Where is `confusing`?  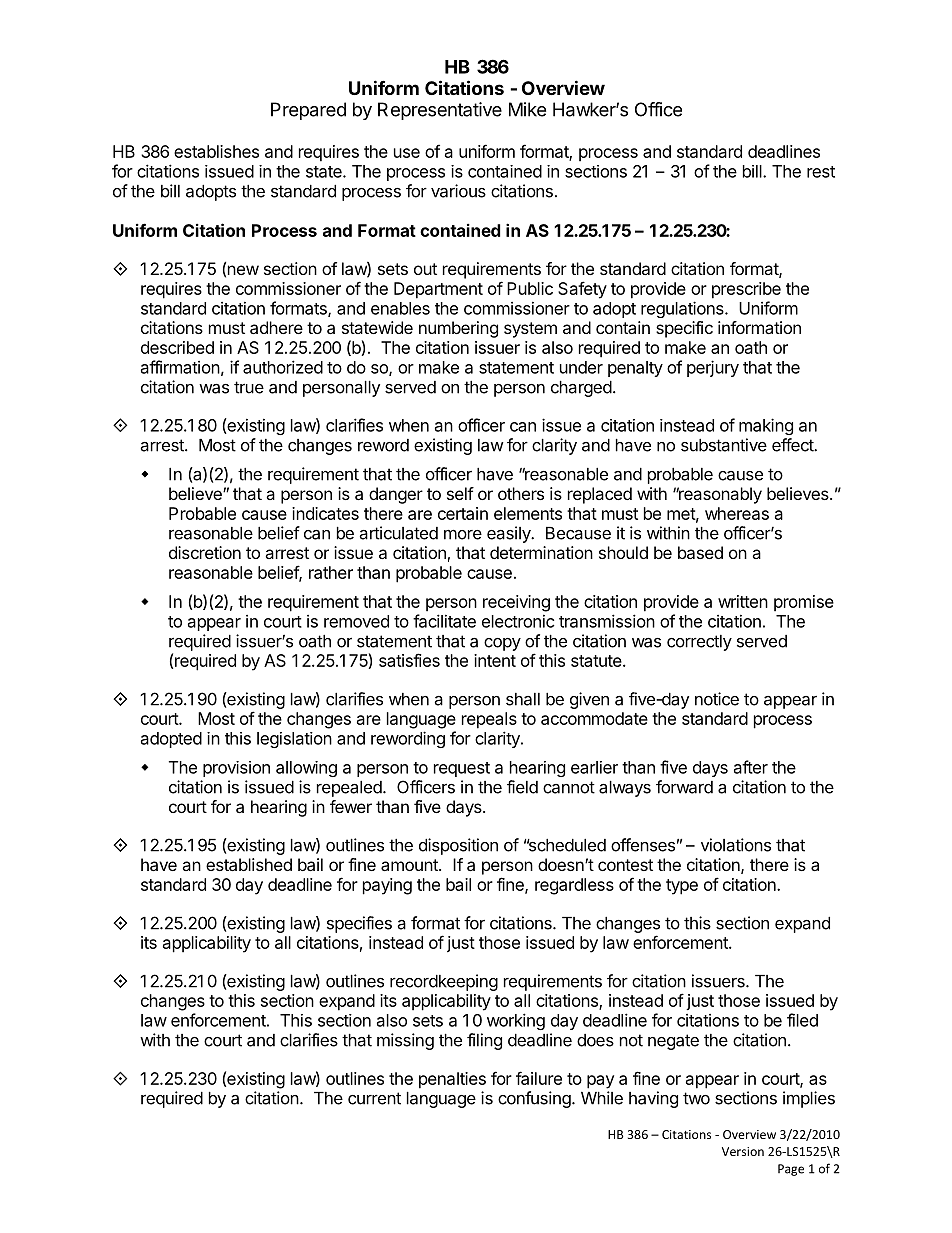
confusing is located at coordinates (534, 1099).
